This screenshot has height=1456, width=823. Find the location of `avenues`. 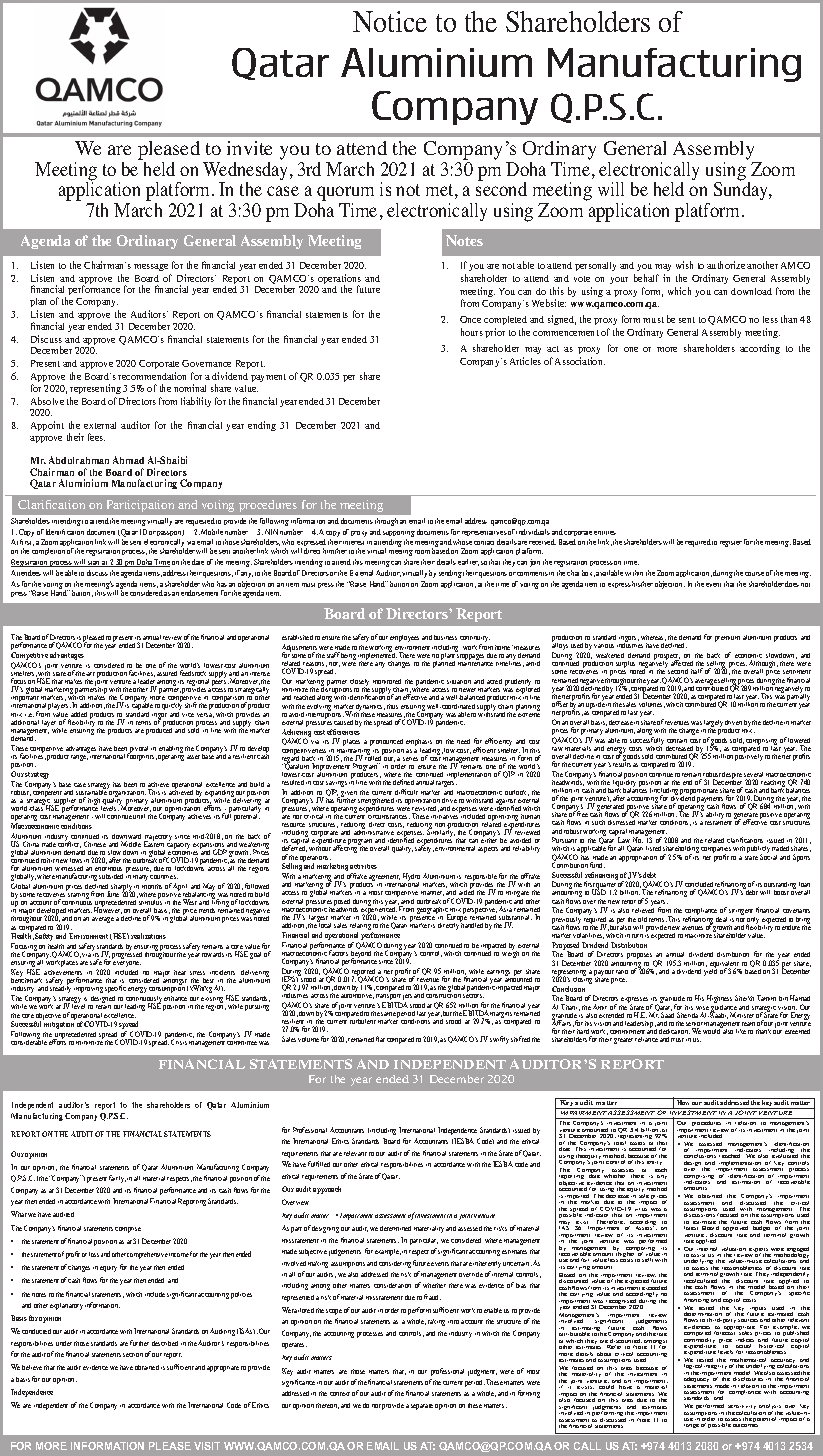

avenues is located at coordinates (692, 928).
